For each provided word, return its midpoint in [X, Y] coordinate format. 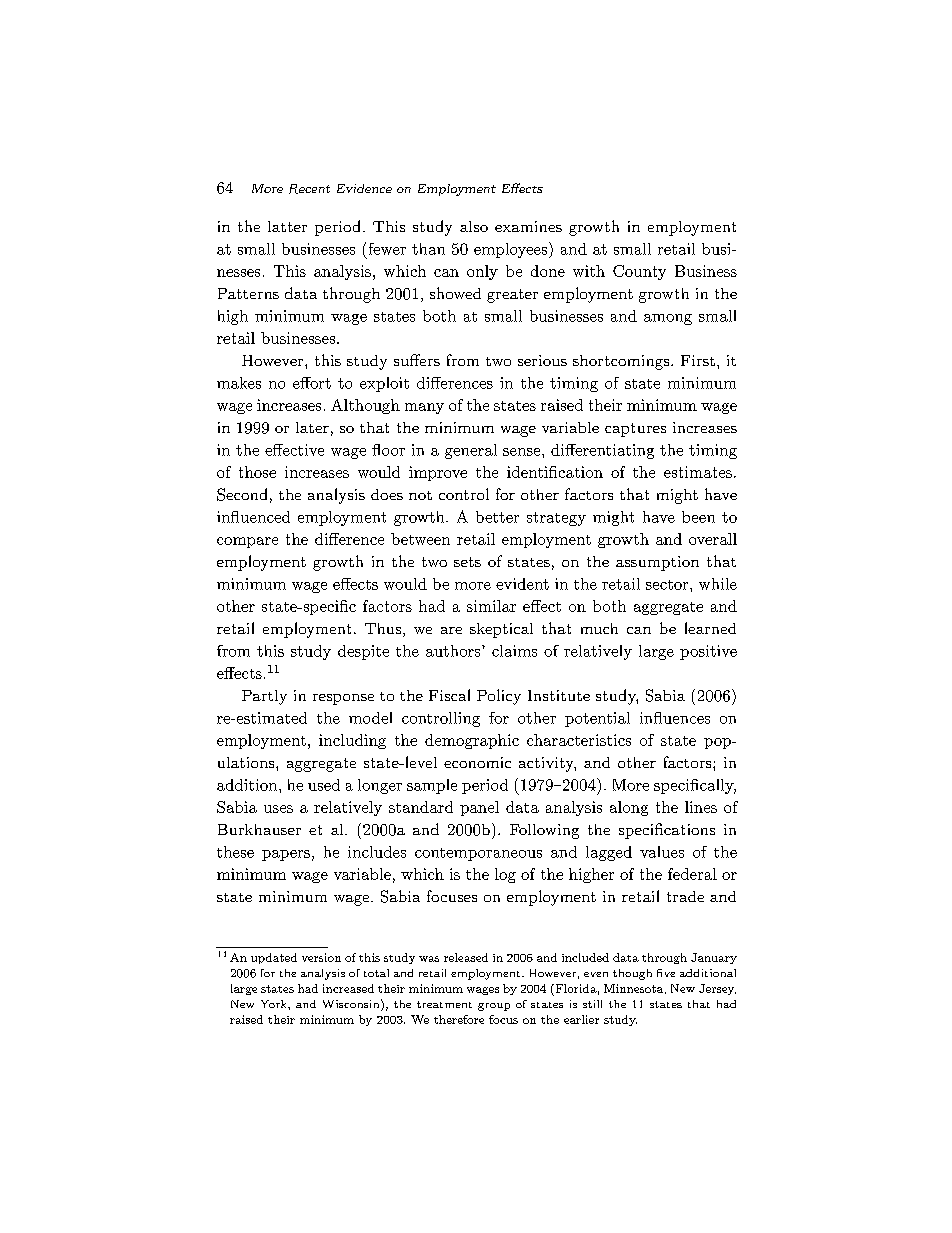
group [494, 1007]
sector [668, 585]
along [629, 808]
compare [247, 542]
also [474, 226]
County [639, 272]
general [471, 451]
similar [491, 606]
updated [274, 958]
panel [479, 808]
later [312, 427]
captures [635, 430]
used [324, 785]
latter [287, 226]
